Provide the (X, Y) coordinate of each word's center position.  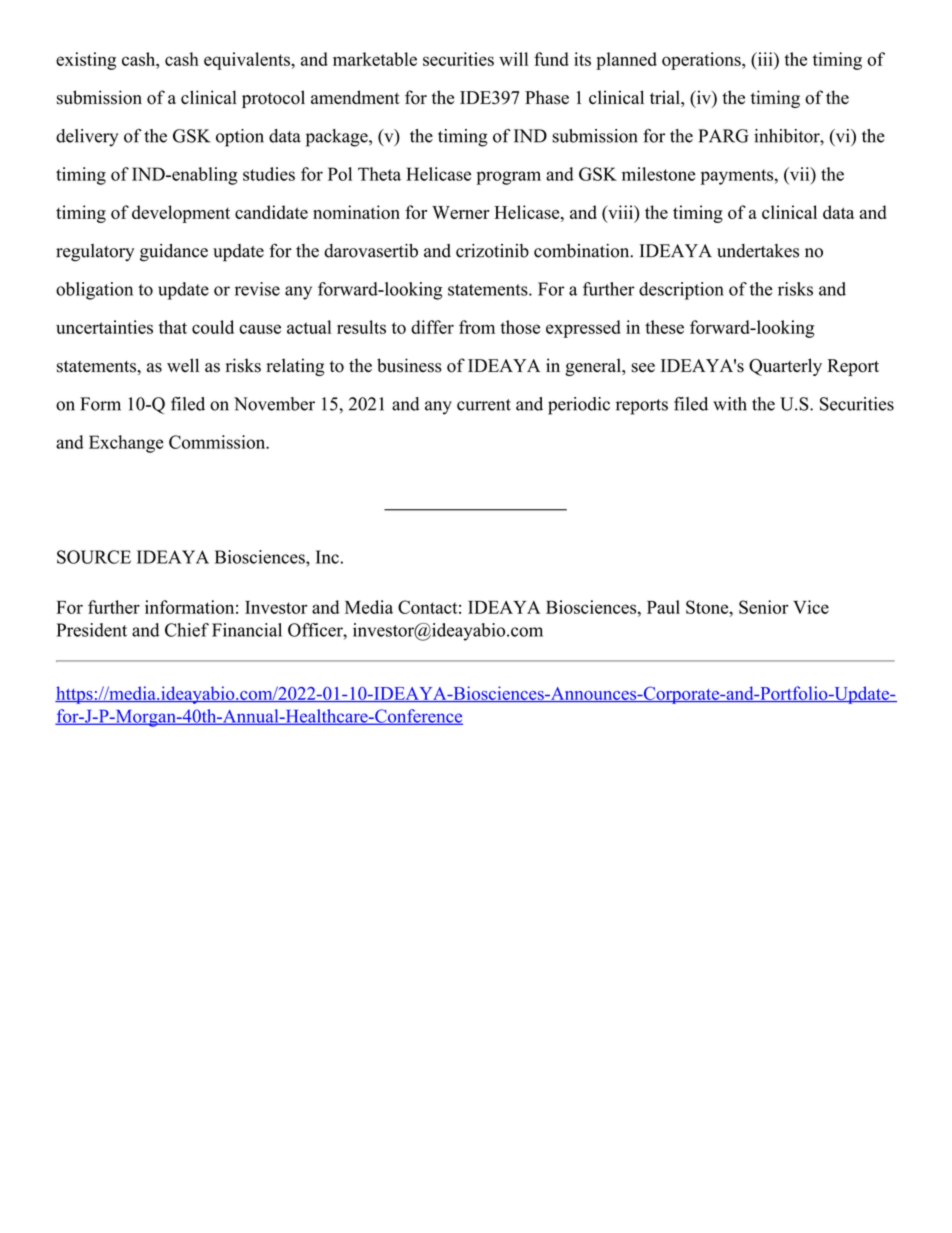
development (181, 214)
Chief (187, 630)
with (730, 404)
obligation (94, 291)
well (183, 365)
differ (432, 327)
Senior (764, 607)
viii (621, 212)
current (484, 405)
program (508, 178)
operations (702, 61)
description (681, 291)
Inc (327, 557)
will (513, 59)
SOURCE (94, 557)
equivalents (248, 61)
